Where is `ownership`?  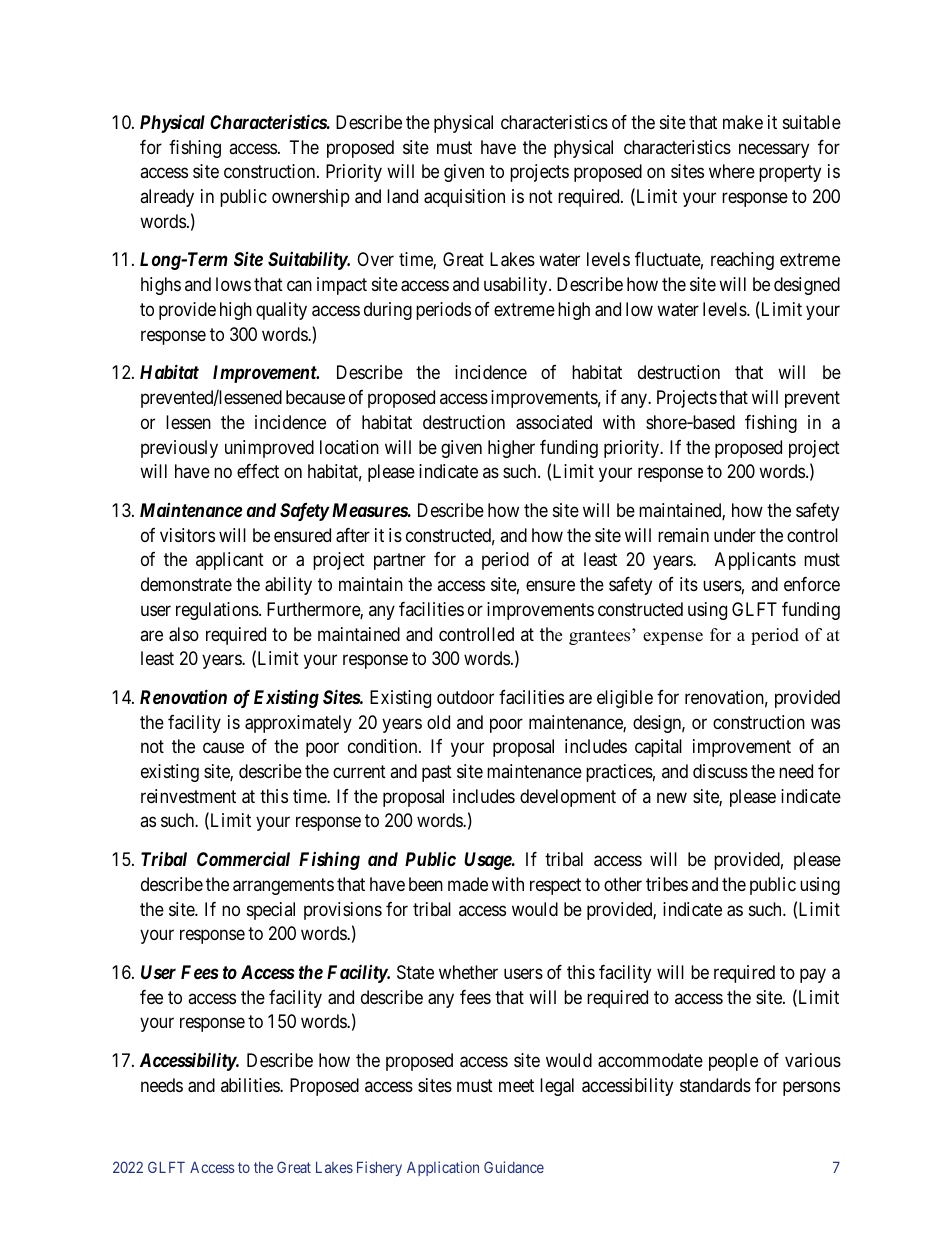 ownership is located at coordinates (311, 198).
